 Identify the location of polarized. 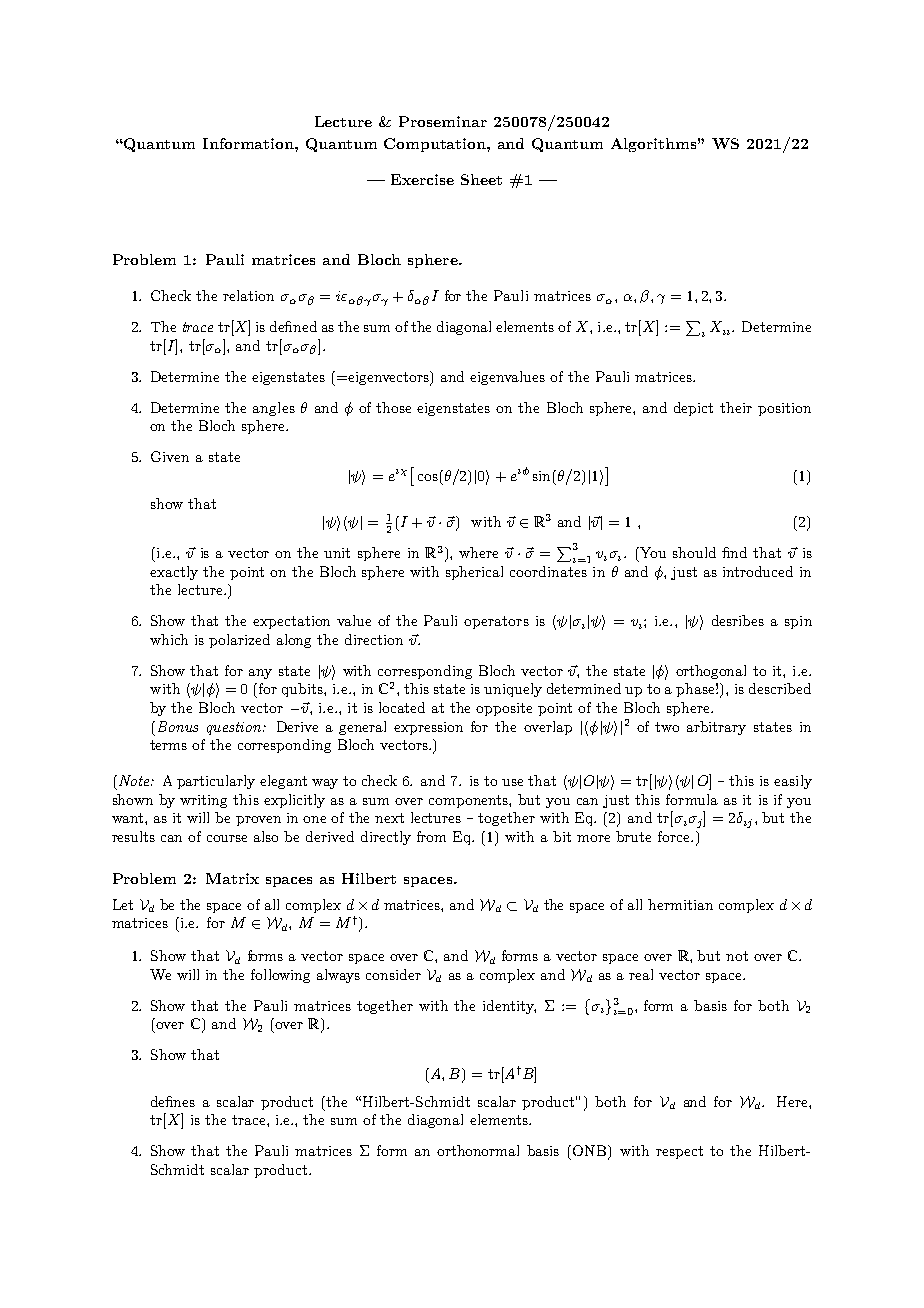
(239, 641).
